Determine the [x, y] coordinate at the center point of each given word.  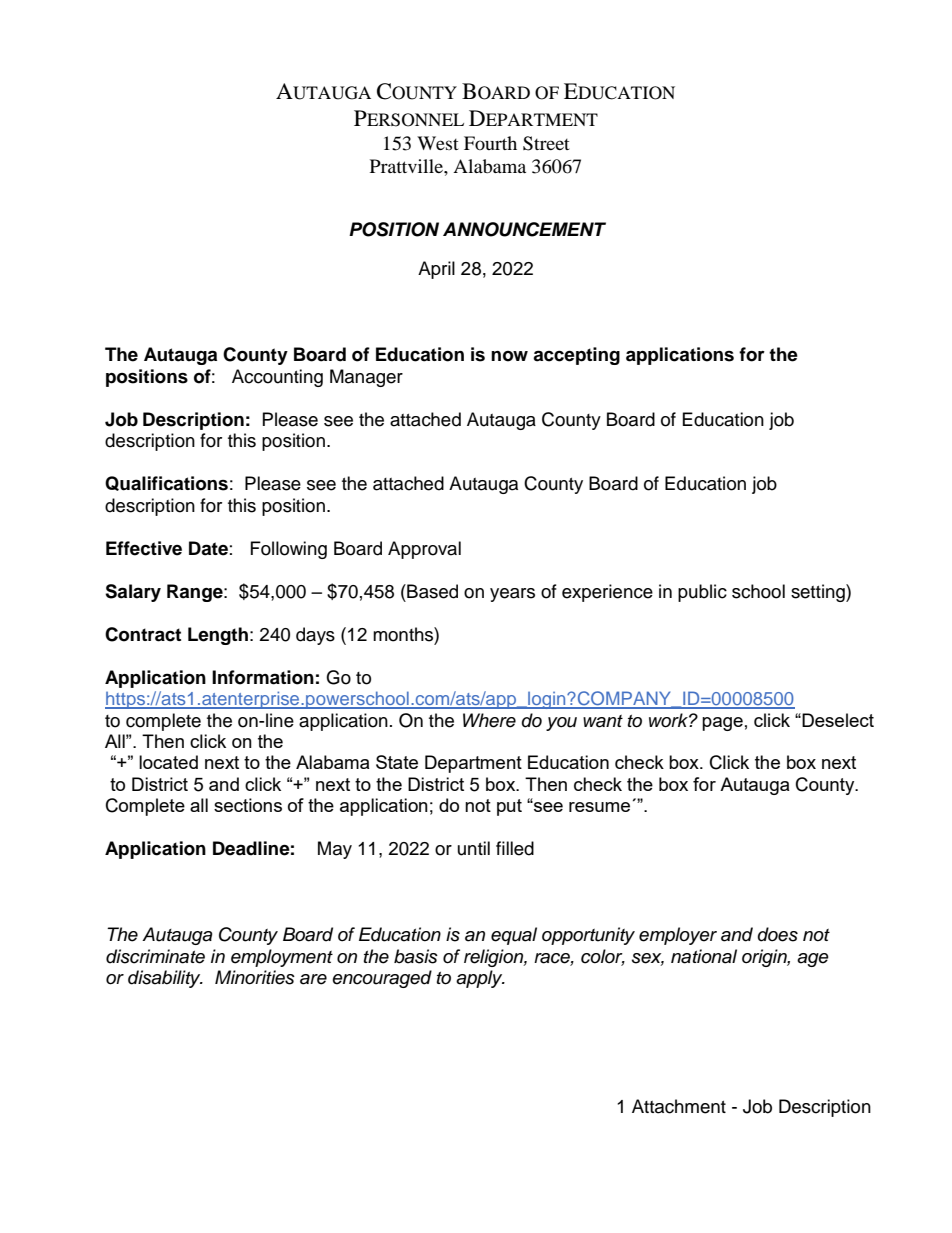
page [722, 724]
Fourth [490, 143]
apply [480, 979]
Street [546, 143]
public [702, 593]
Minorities [255, 977]
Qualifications [166, 483]
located [168, 762]
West [438, 143]
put [509, 807]
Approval [424, 550]
